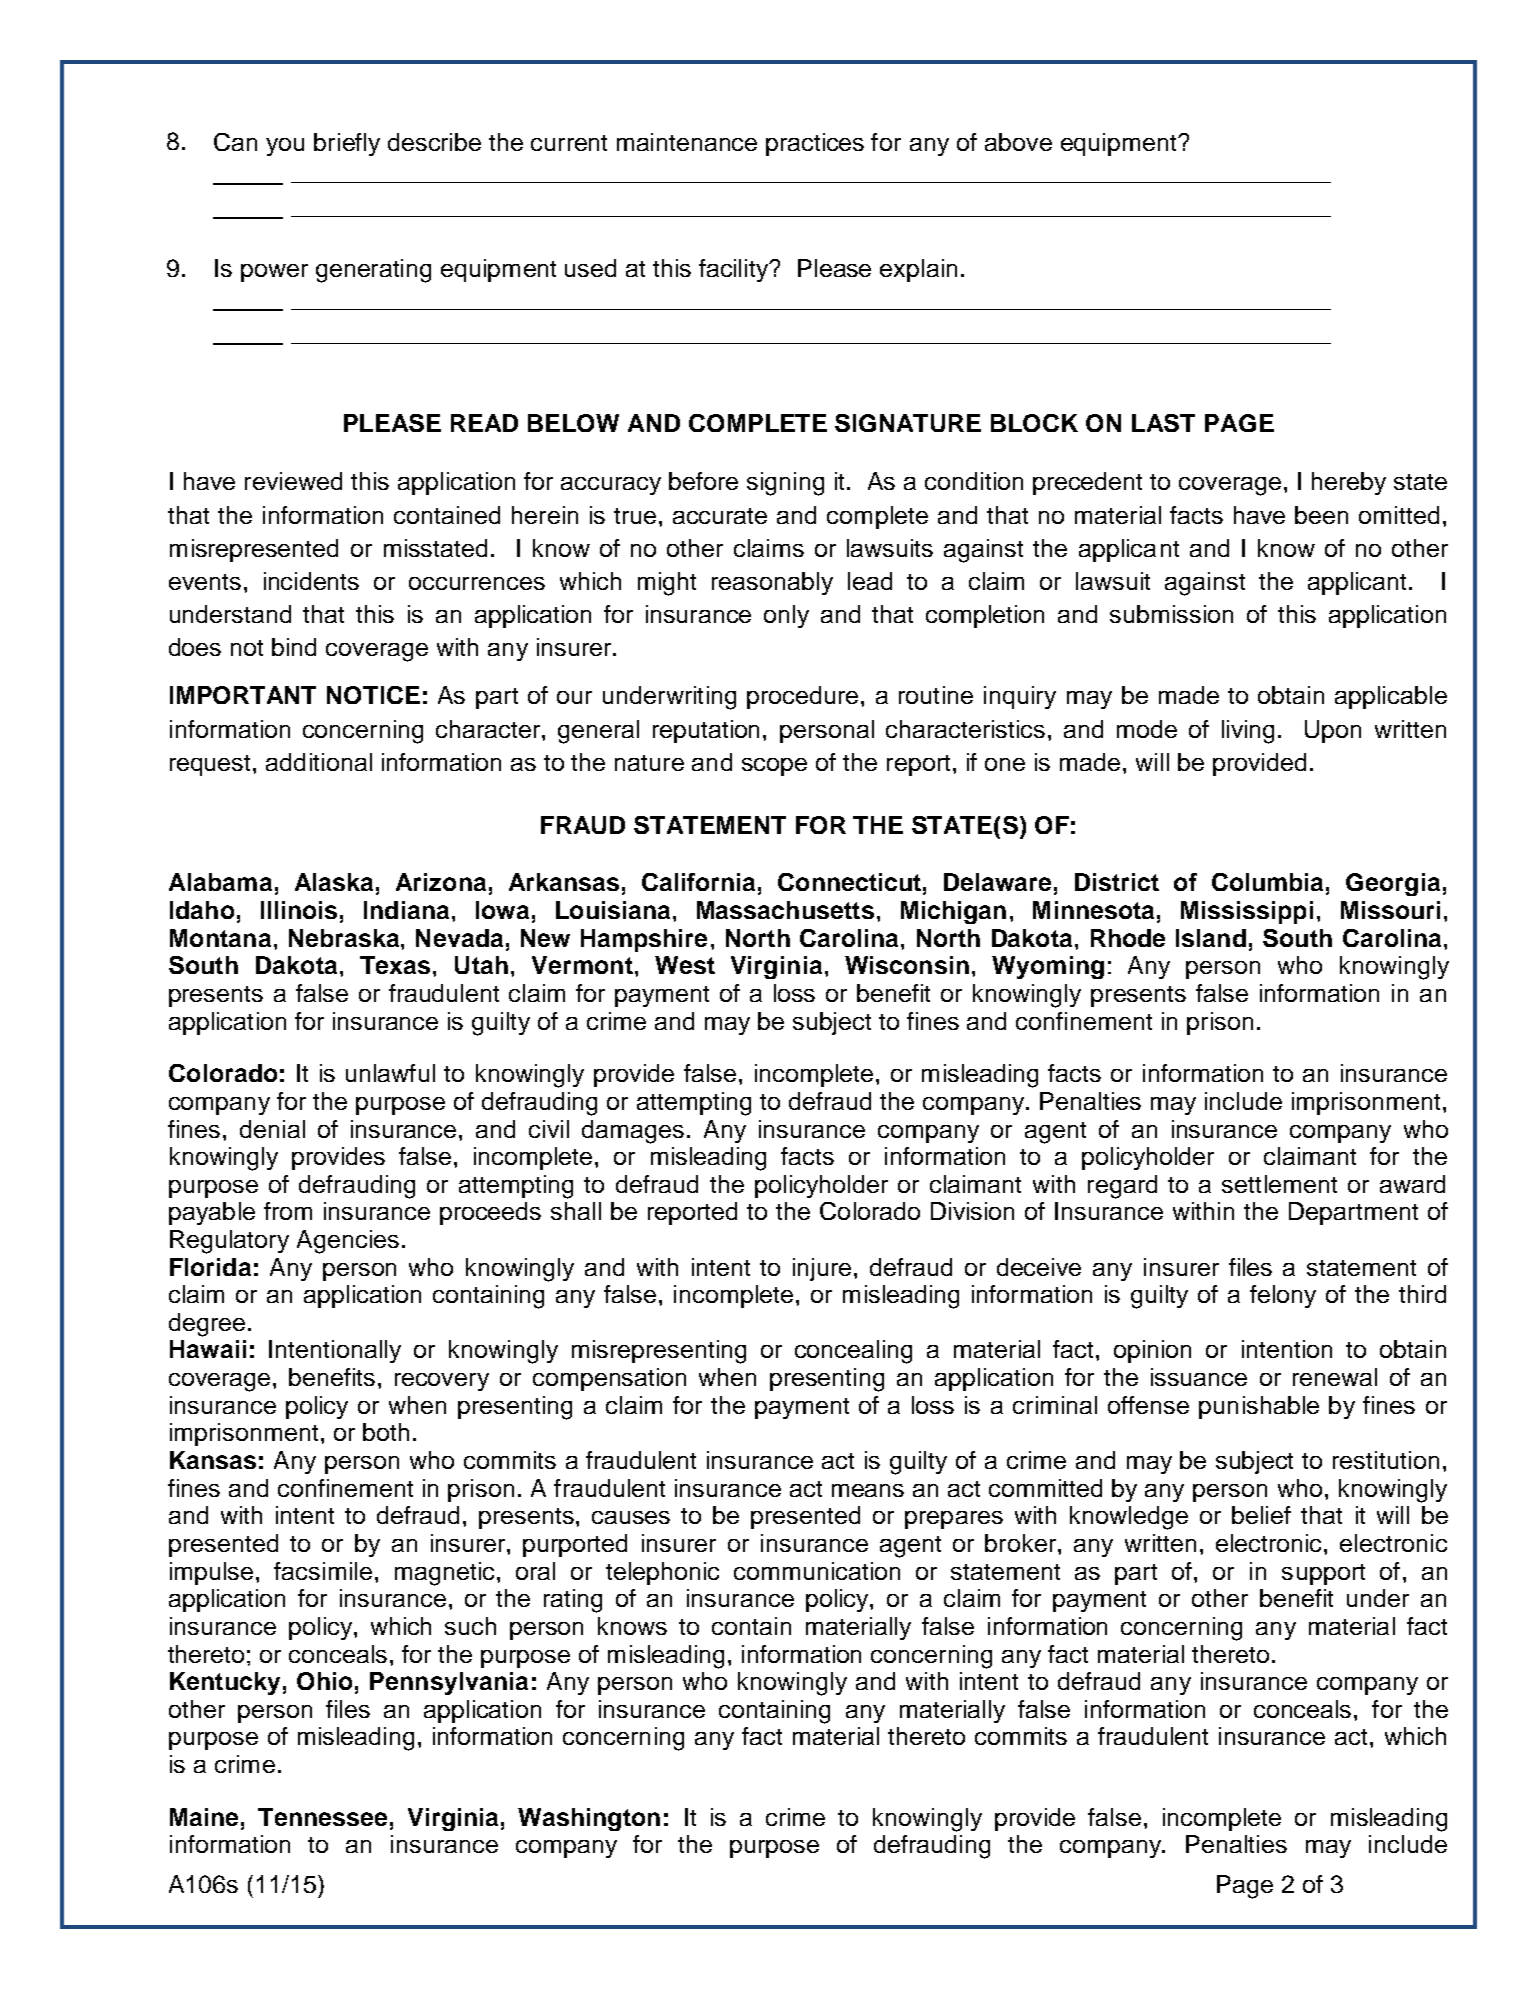 The height and width of the screenshot is (1989, 1537). Describe the element at coordinates (347, 144) in the screenshot. I see `briefly` at that location.
